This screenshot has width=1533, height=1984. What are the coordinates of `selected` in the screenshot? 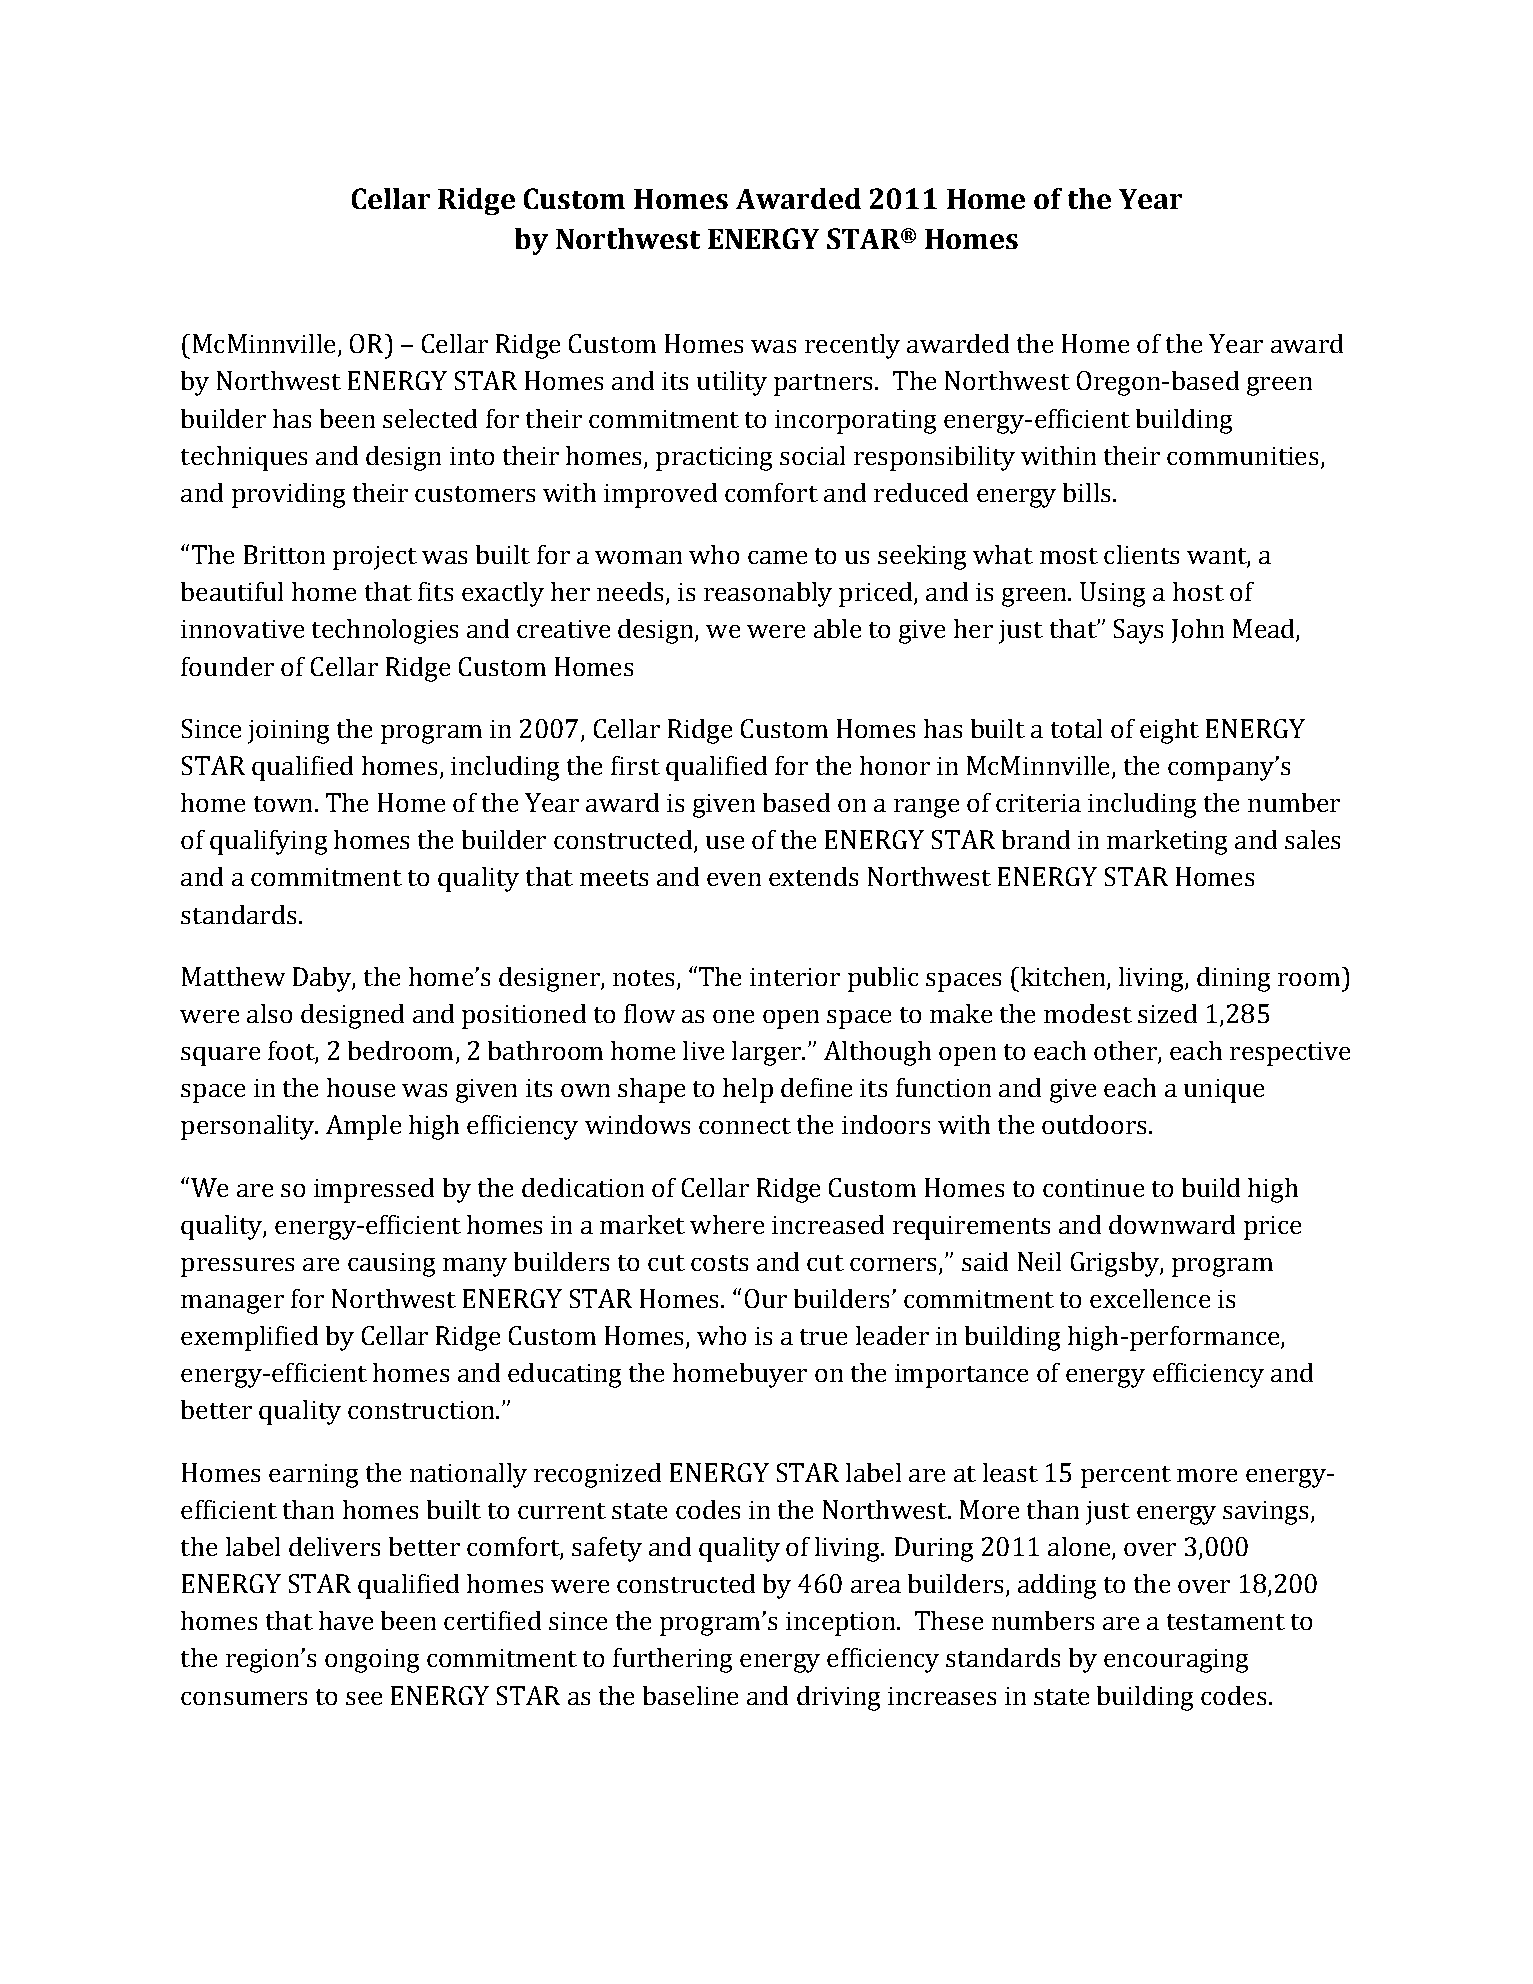 It's located at (430, 418).
